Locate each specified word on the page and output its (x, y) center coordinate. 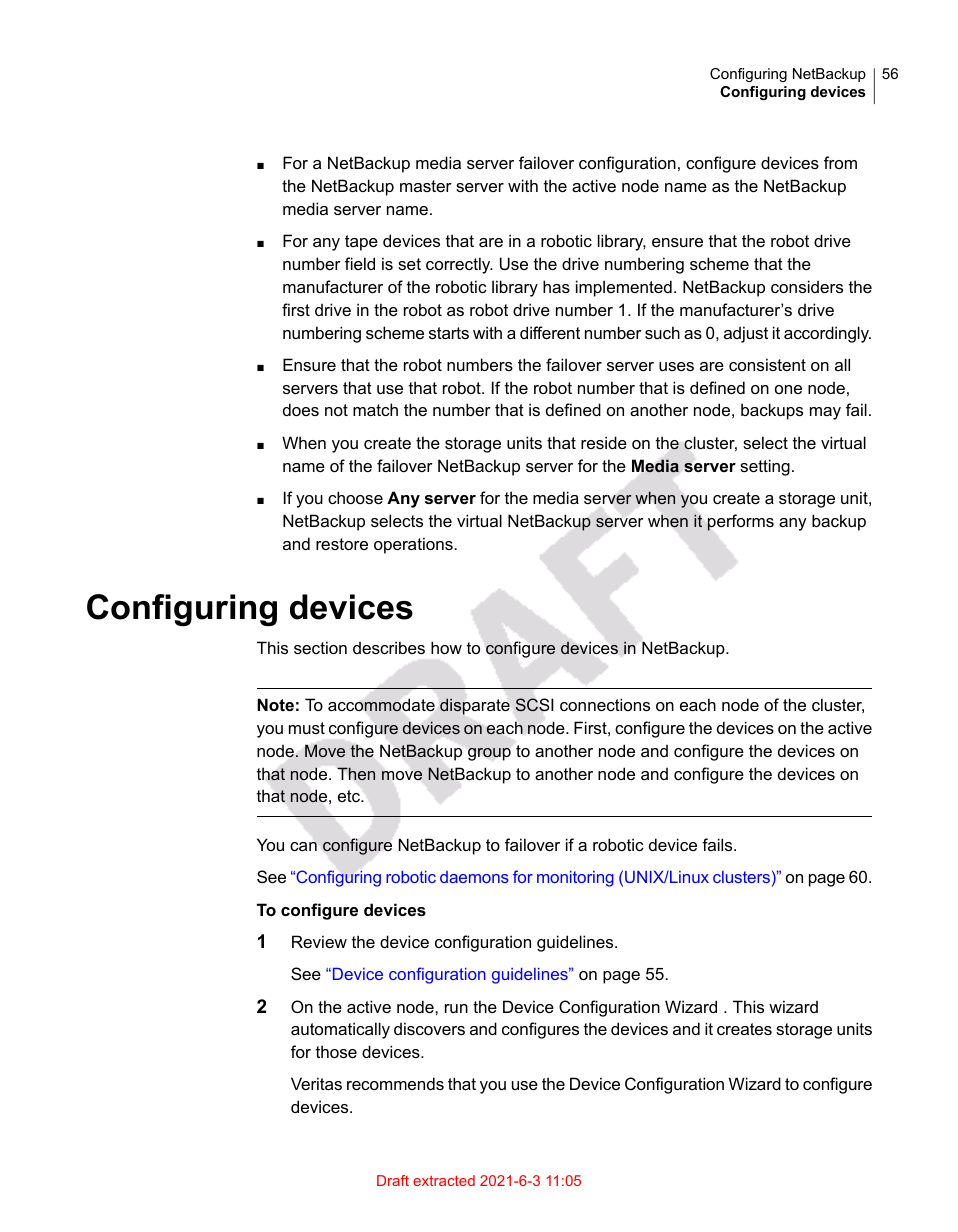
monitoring (575, 879)
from (840, 162)
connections (605, 704)
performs (740, 522)
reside (604, 442)
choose (355, 497)
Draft (393, 1180)
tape (361, 243)
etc (350, 796)
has (556, 286)
